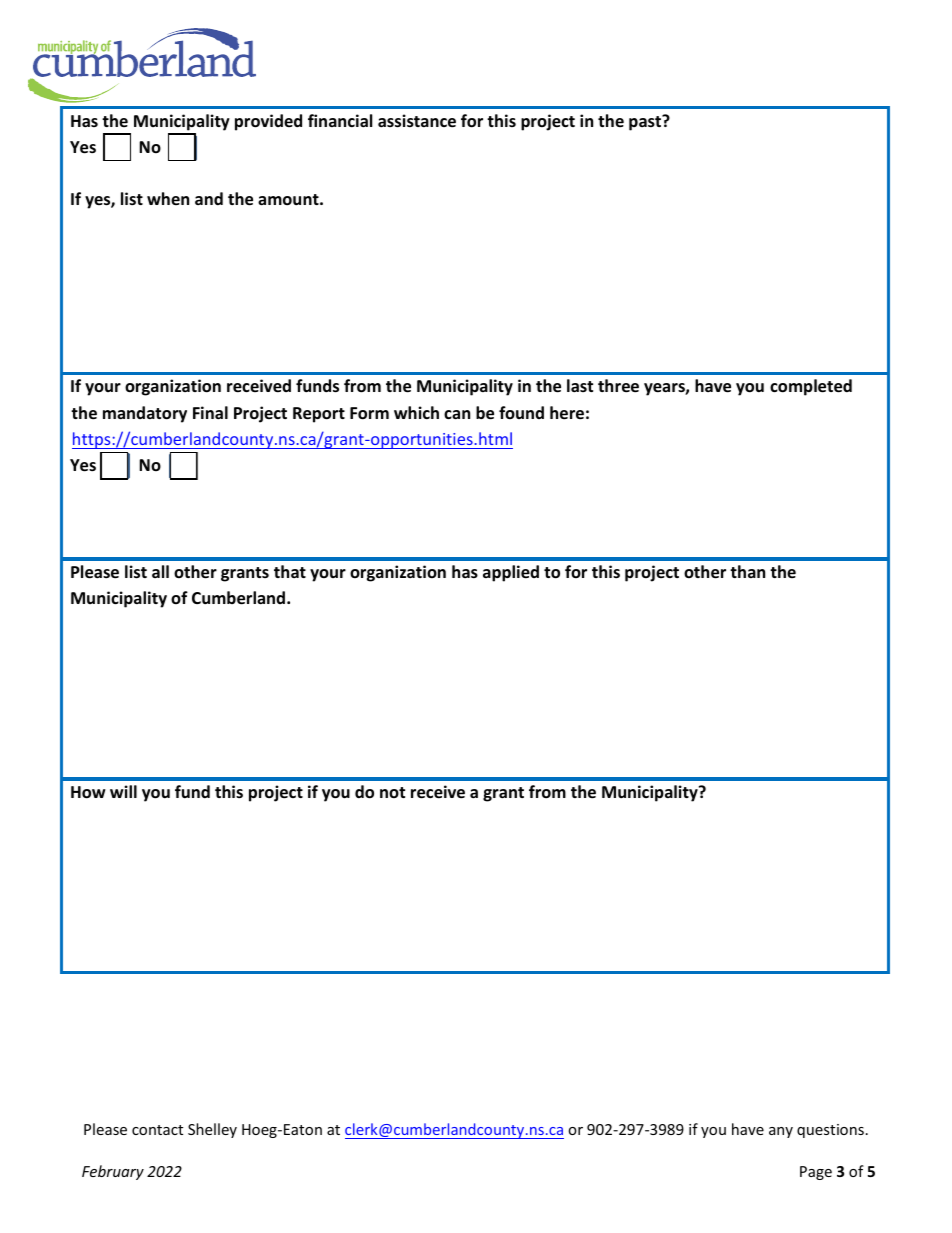  What do you see at coordinates (160, 571) in the screenshot?
I see `all` at bounding box center [160, 571].
